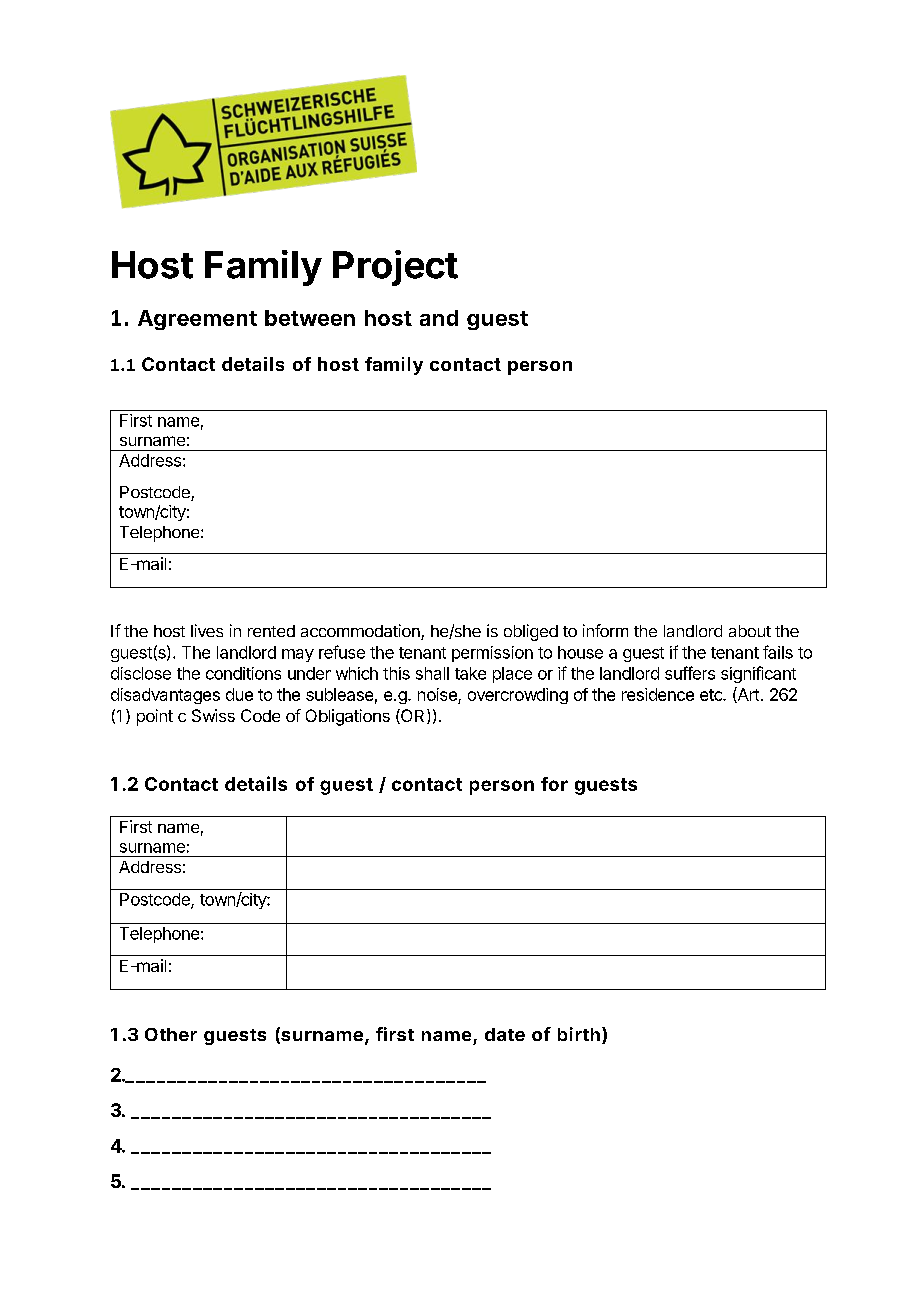 Image resolution: width=924 pixels, height=1308 pixels. Describe the element at coordinates (213, 715) in the document. I see `Swiss` at that location.
